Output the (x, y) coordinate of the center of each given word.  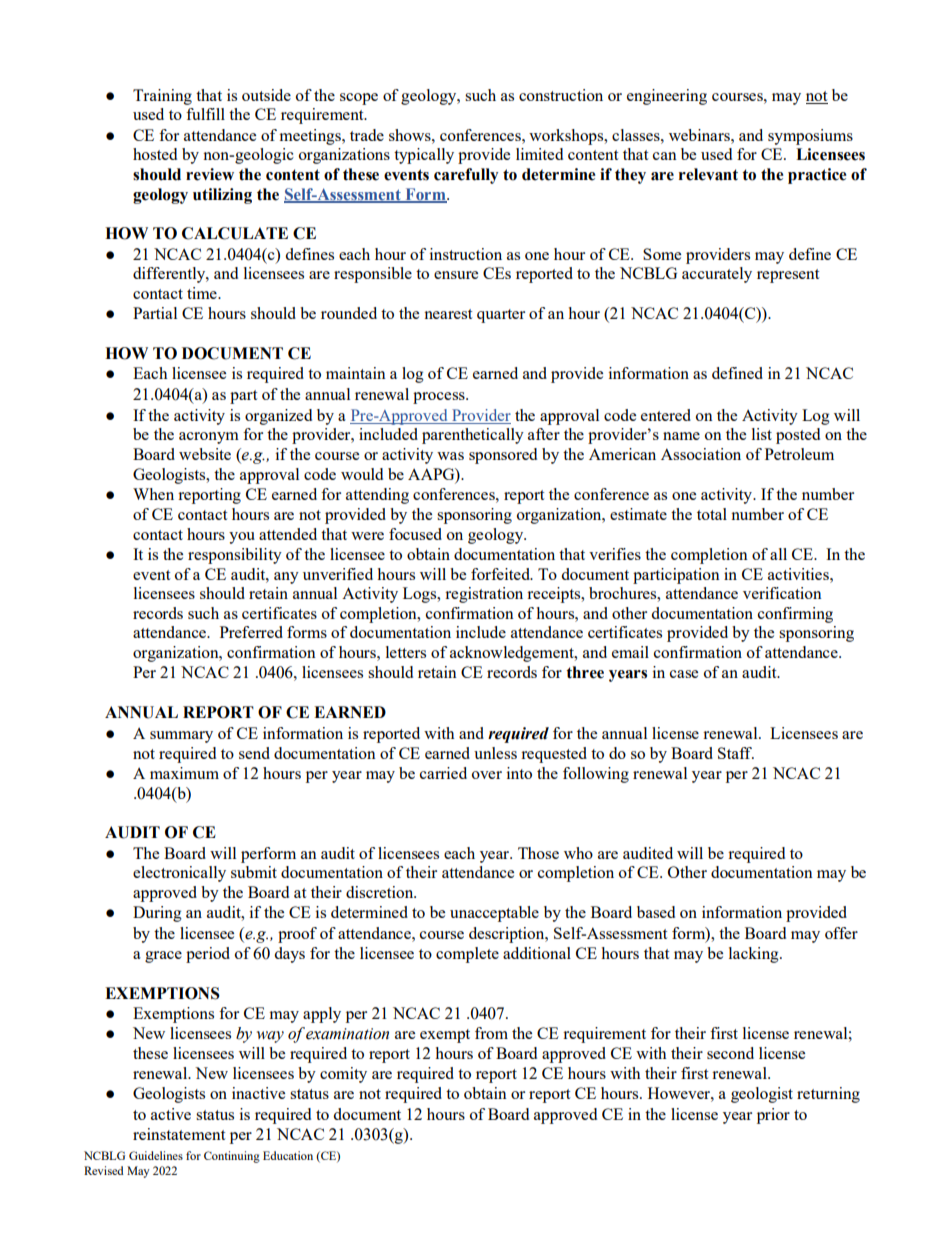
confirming (795, 615)
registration (484, 595)
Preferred (251, 632)
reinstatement (179, 1134)
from (491, 1033)
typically (424, 156)
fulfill (205, 114)
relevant (708, 174)
